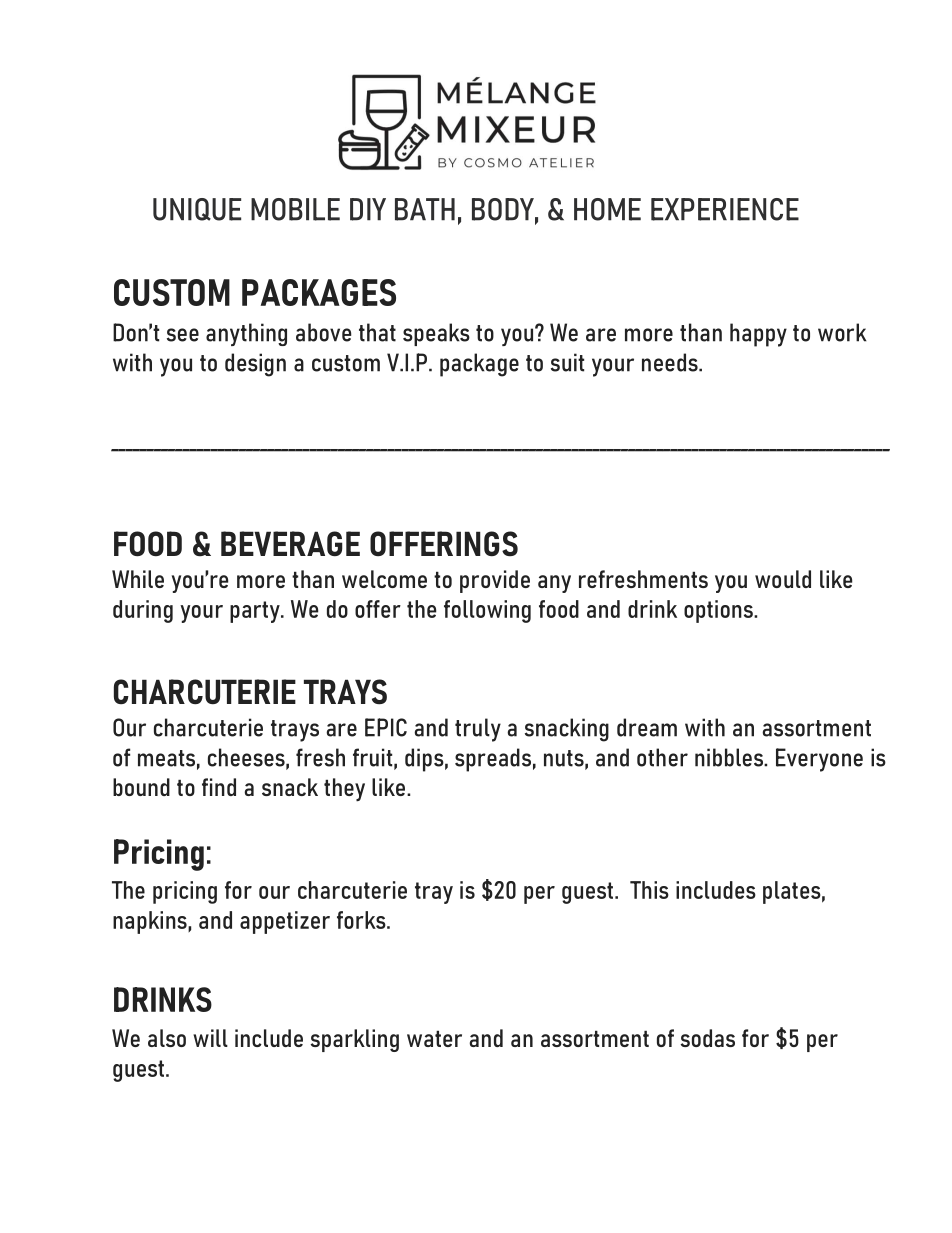 The width and height of the page is (952, 1233). Describe the element at coordinates (719, 611) in the page. I see `options` at that location.
